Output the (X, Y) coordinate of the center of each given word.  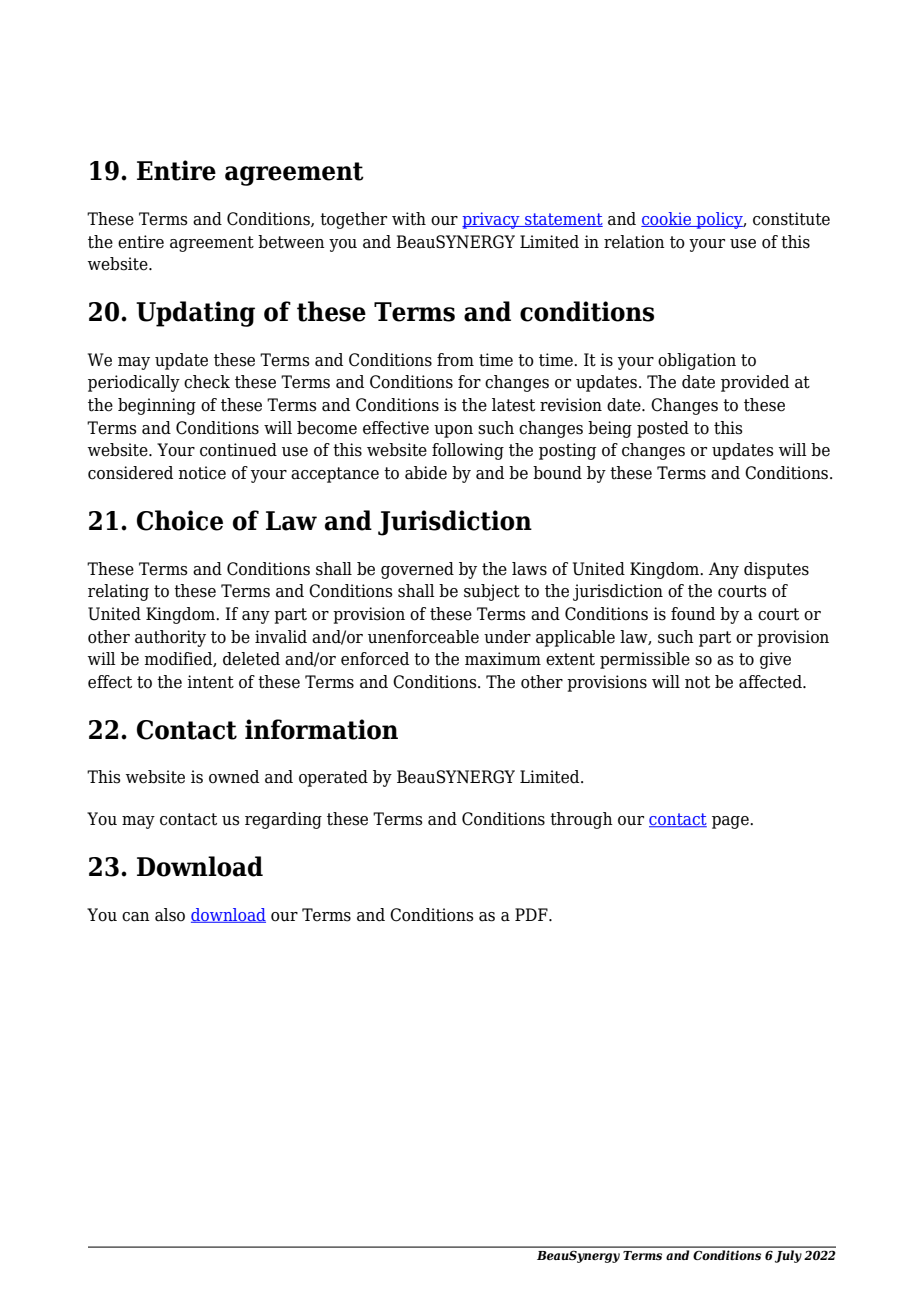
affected (771, 682)
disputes (776, 570)
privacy (492, 220)
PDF (532, 914)
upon (453, 431)
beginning (157, 406)
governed (417, 570)
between (291, 242)
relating (118, 592)
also (170, 915)
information (321, 729)
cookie (667, 219)
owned (234, 777)
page (731, 822)
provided (755, 383)
